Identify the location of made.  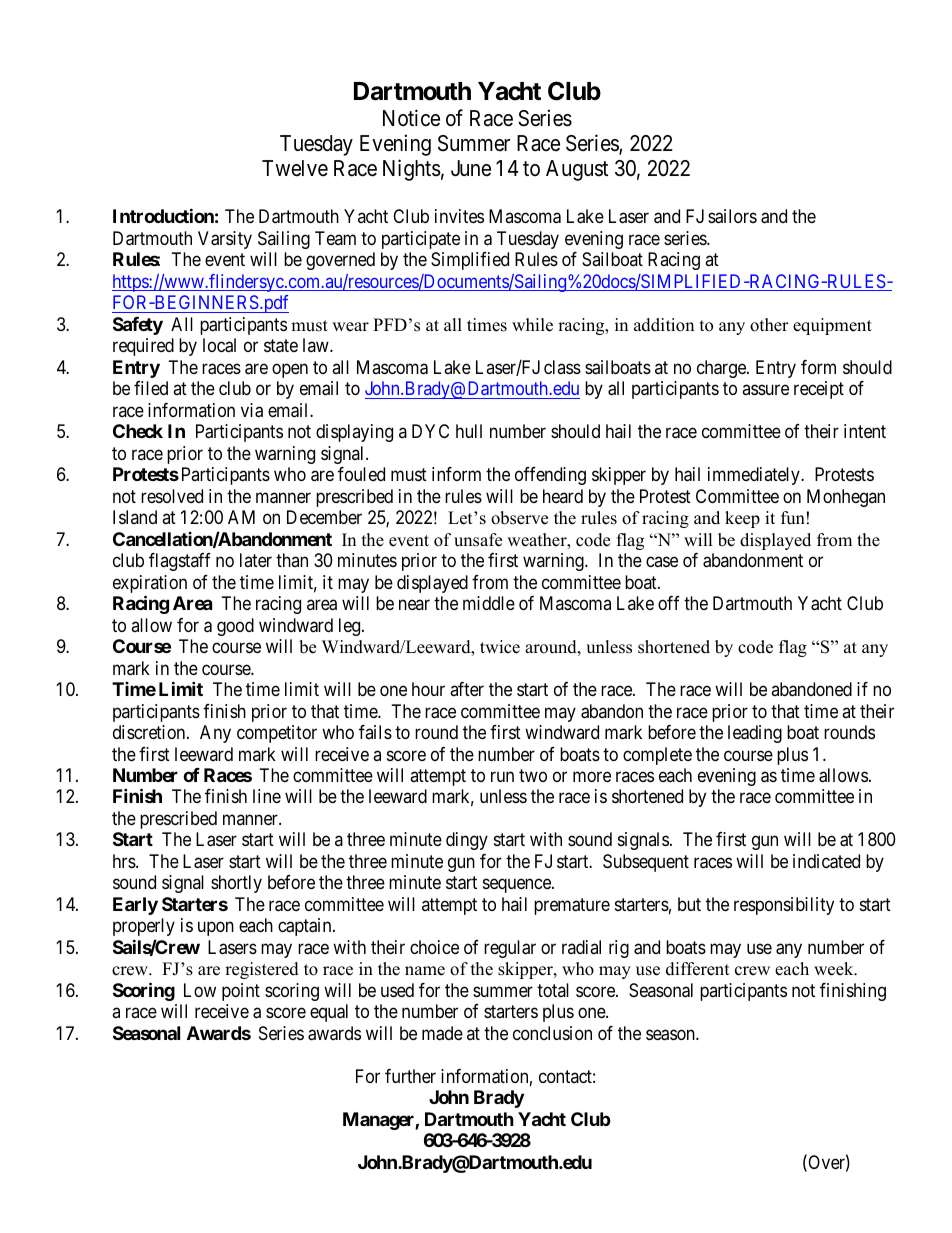
(442, 1033).
